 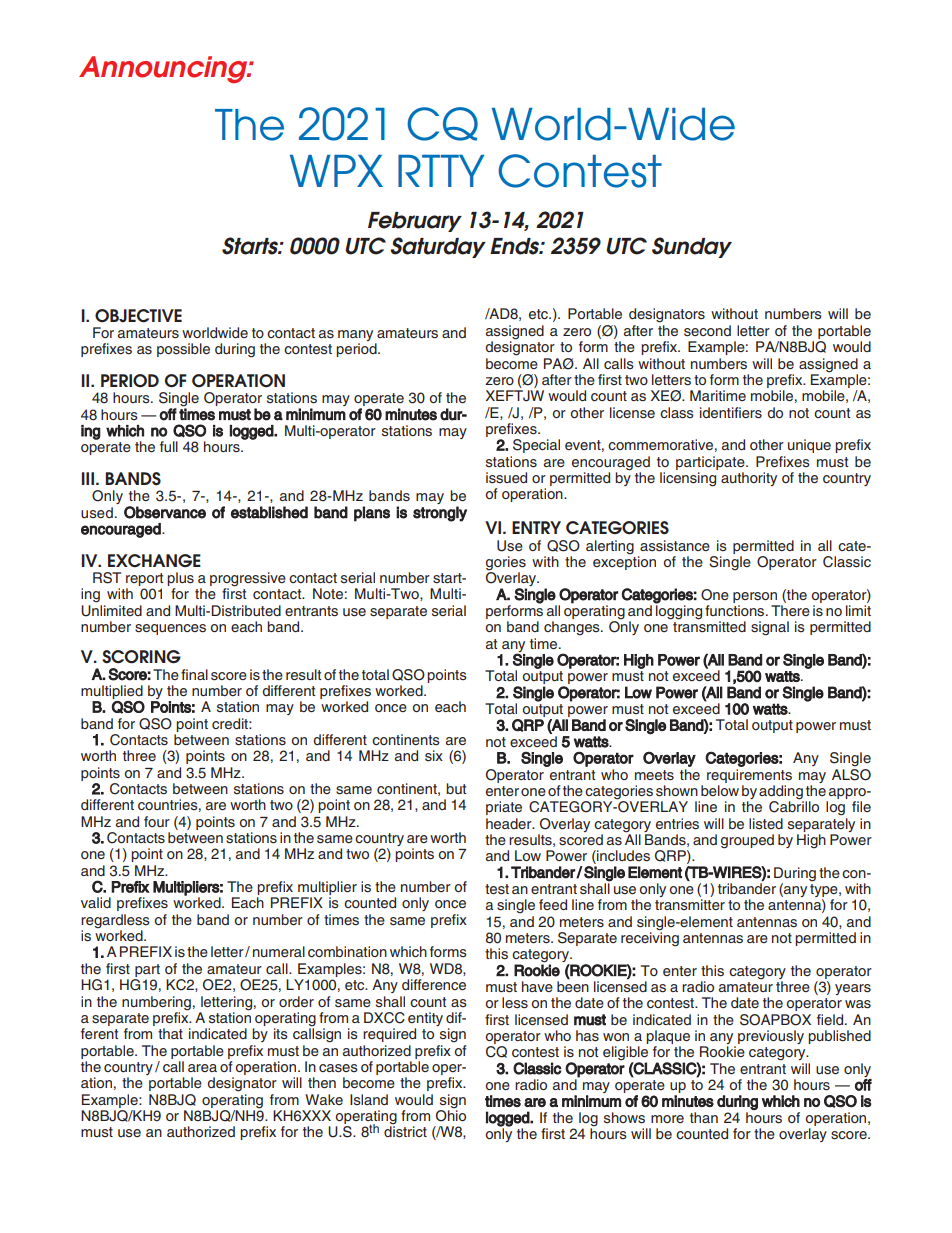 What do you see at coordinates (553, 904) in the screenshot?
I see `feed` at bounding box center [553, 904].
